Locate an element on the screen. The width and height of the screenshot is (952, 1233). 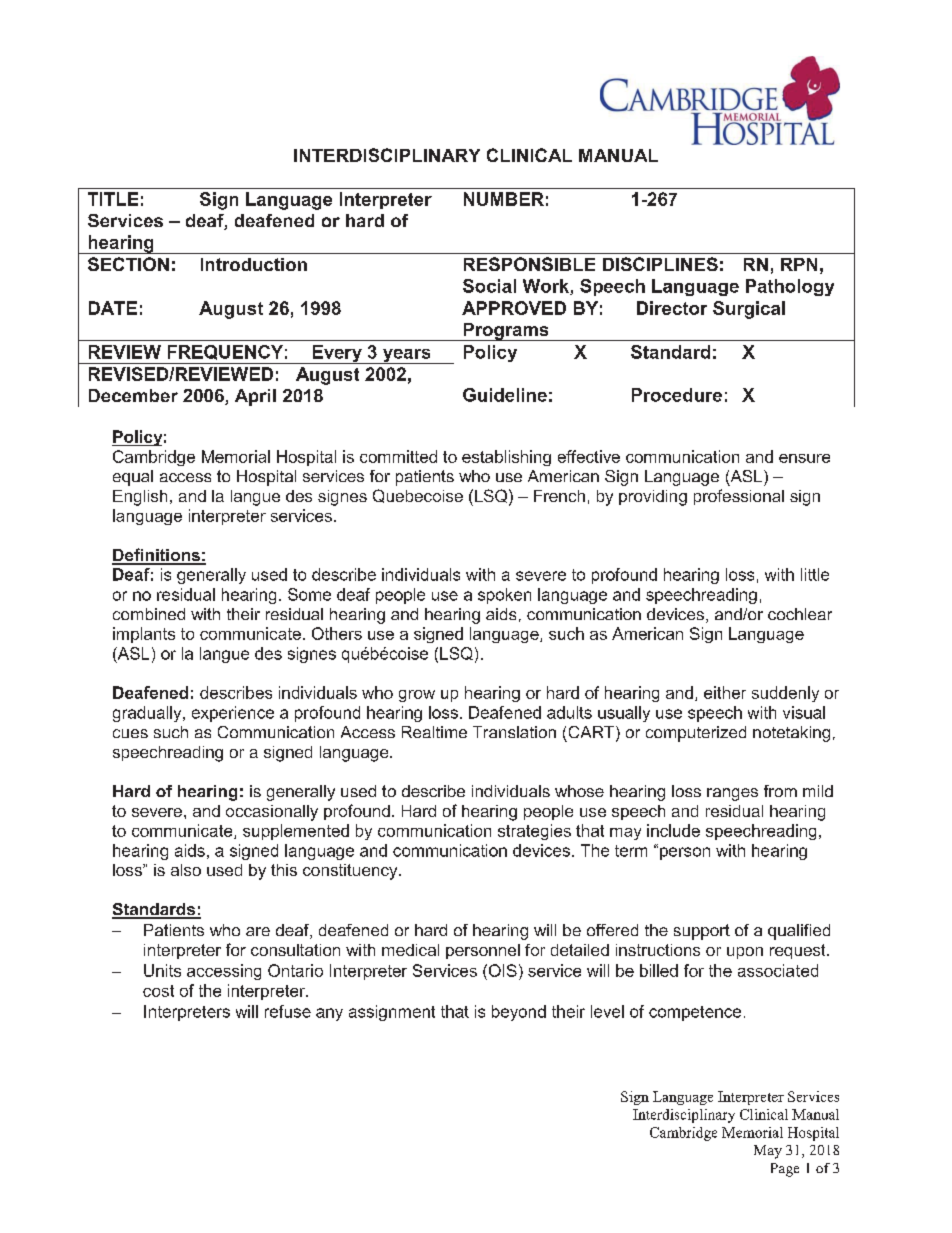
medical is located at coordinates (410, 950).
